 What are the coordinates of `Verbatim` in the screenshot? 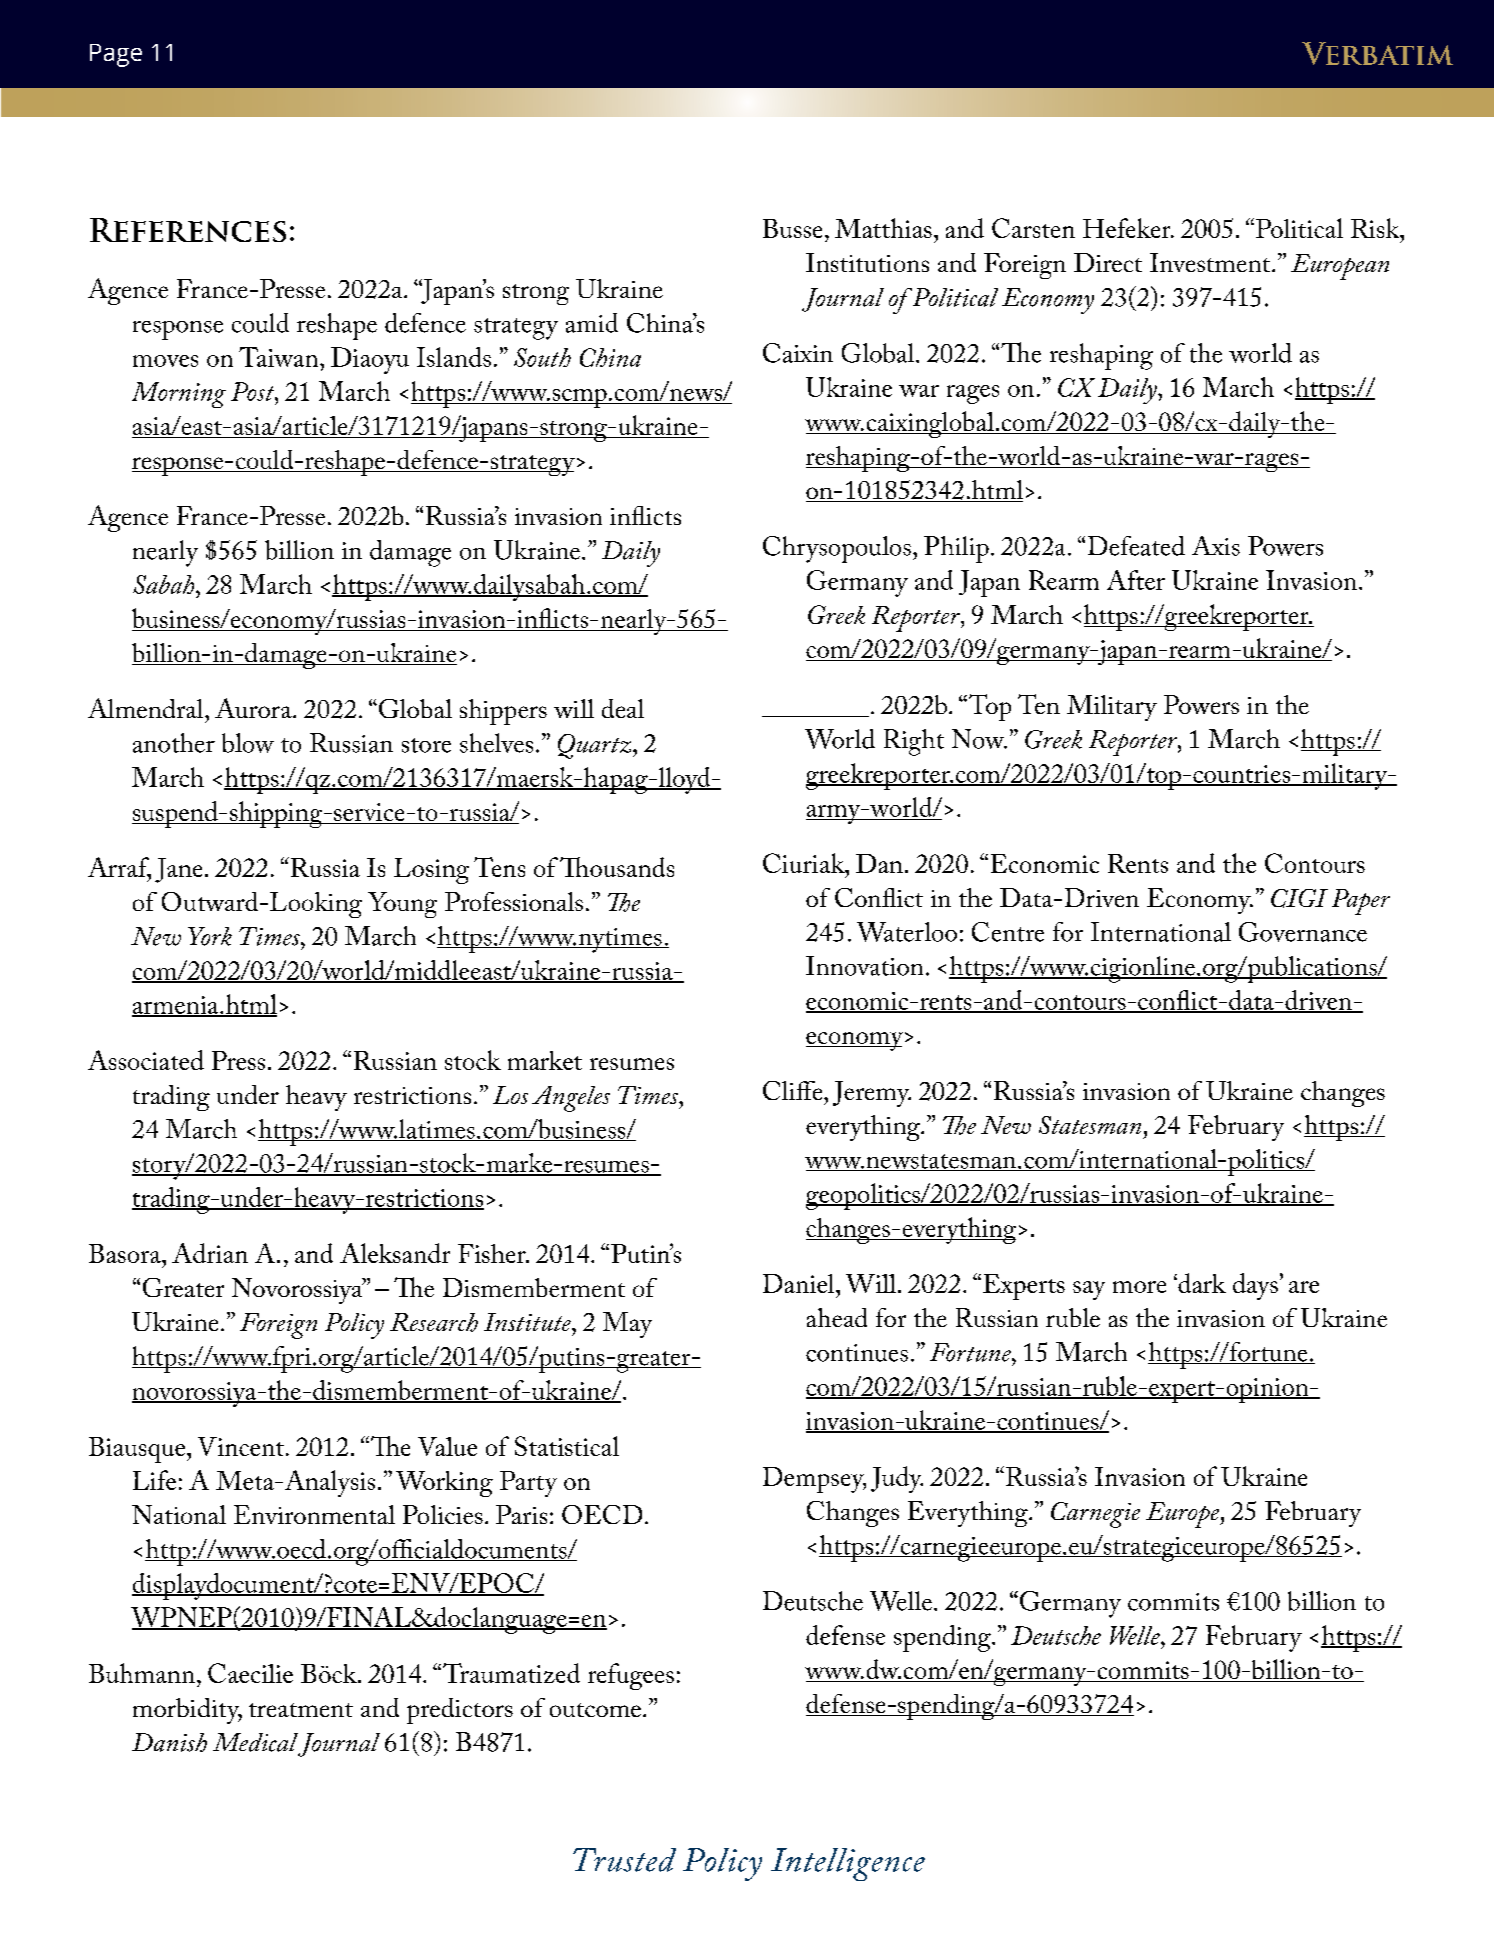 It's located at (1377, 53).
